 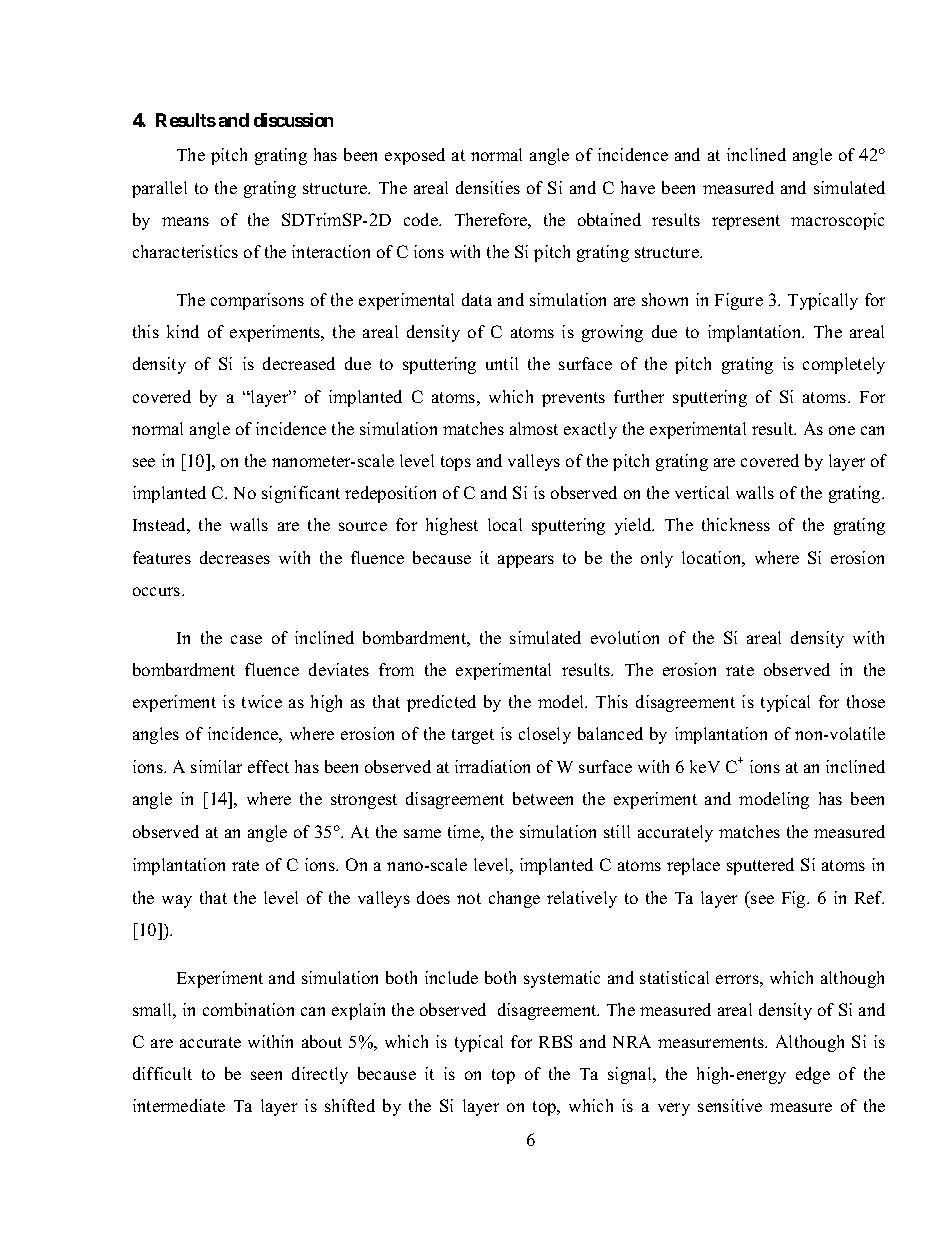 I want to click on represent, so click(x=746, y=222).
